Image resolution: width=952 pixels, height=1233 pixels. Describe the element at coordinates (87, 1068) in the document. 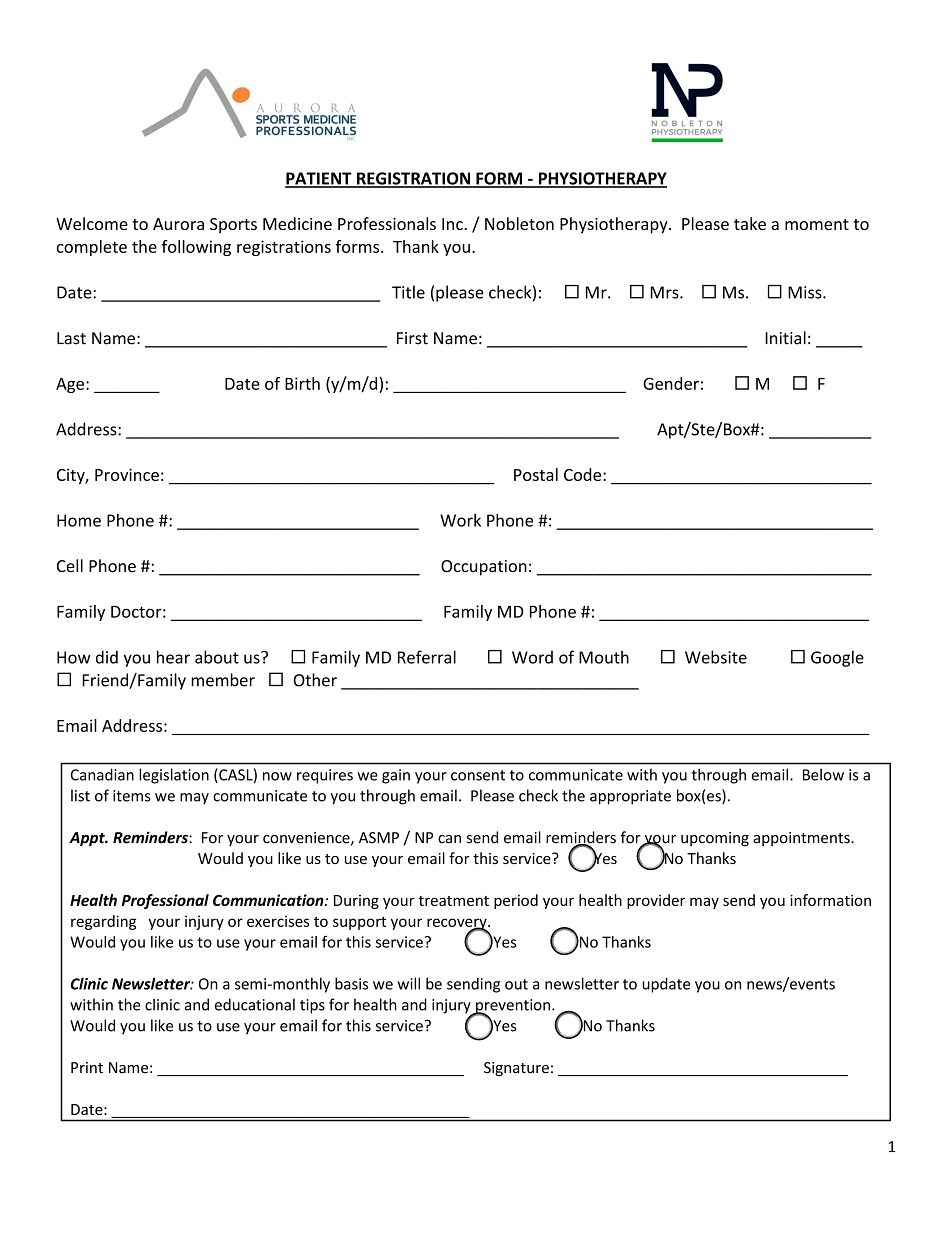

I see `Print` at that location.
